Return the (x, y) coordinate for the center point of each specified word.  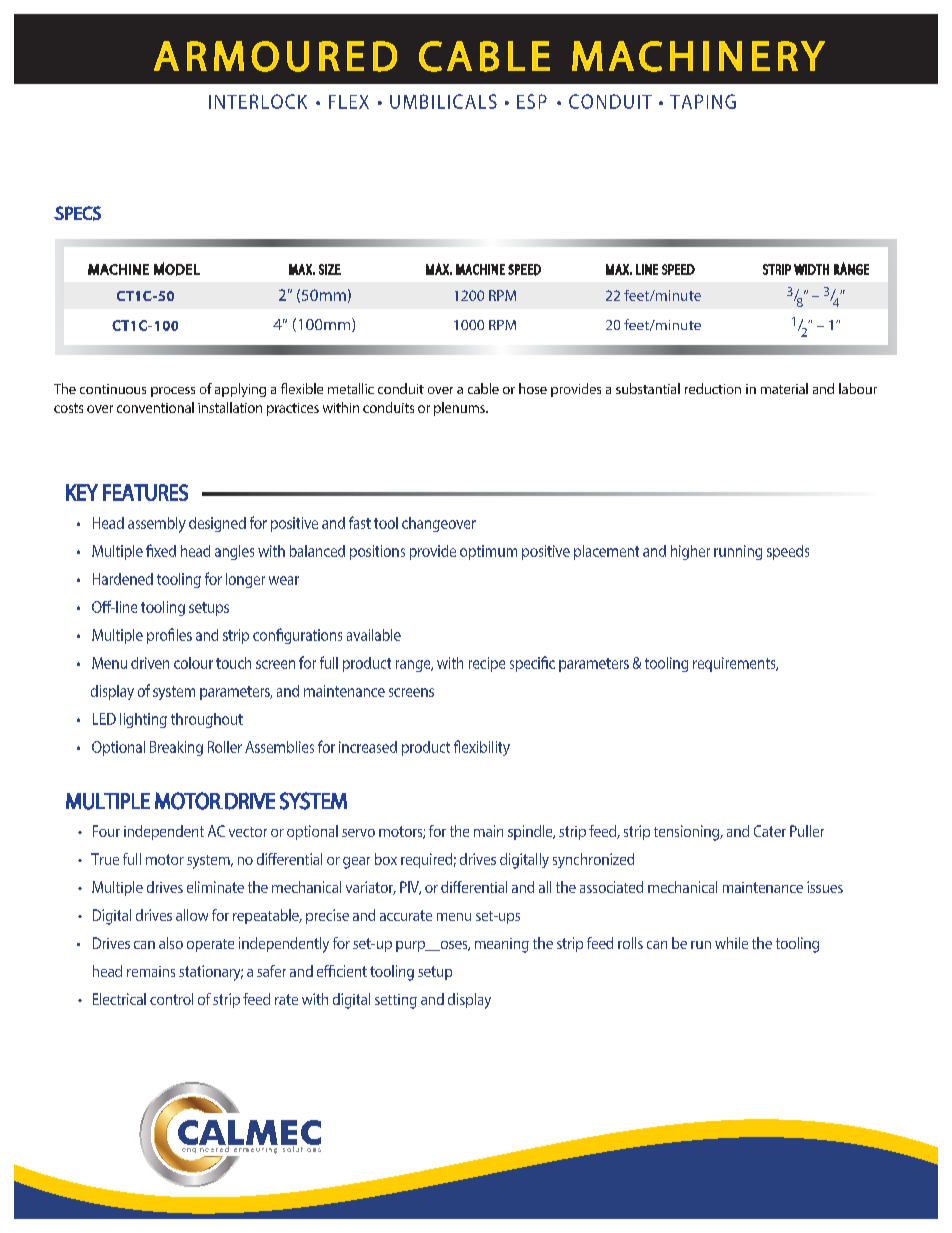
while (731, 943)
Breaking (176, 748)
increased (368, 747)
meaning (502, 945)
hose (533, 388)
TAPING (703, 101)
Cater (770, 831)
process (173, 392)
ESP (532, 101)
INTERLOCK (258, 101)
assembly (157, 525)
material (784, 388)
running (738, 552)
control (171, 999)
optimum (488, 552)
